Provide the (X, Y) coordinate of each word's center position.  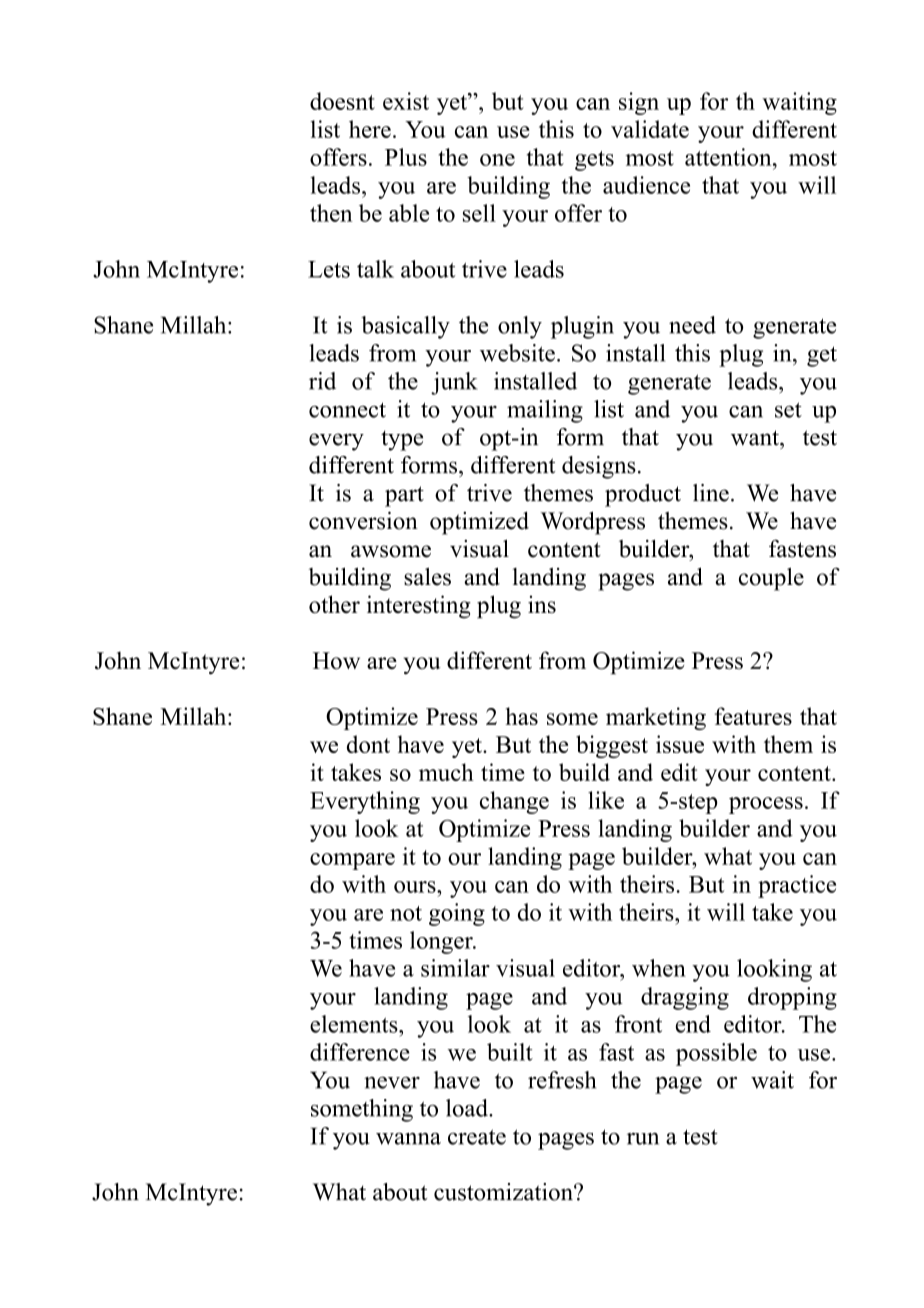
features (753, 716)
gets (594, 161)
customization (504, 1192)
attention (729, 157)
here (370, 129)
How (336, 660)
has (521, 716)
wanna (408, 1139)
